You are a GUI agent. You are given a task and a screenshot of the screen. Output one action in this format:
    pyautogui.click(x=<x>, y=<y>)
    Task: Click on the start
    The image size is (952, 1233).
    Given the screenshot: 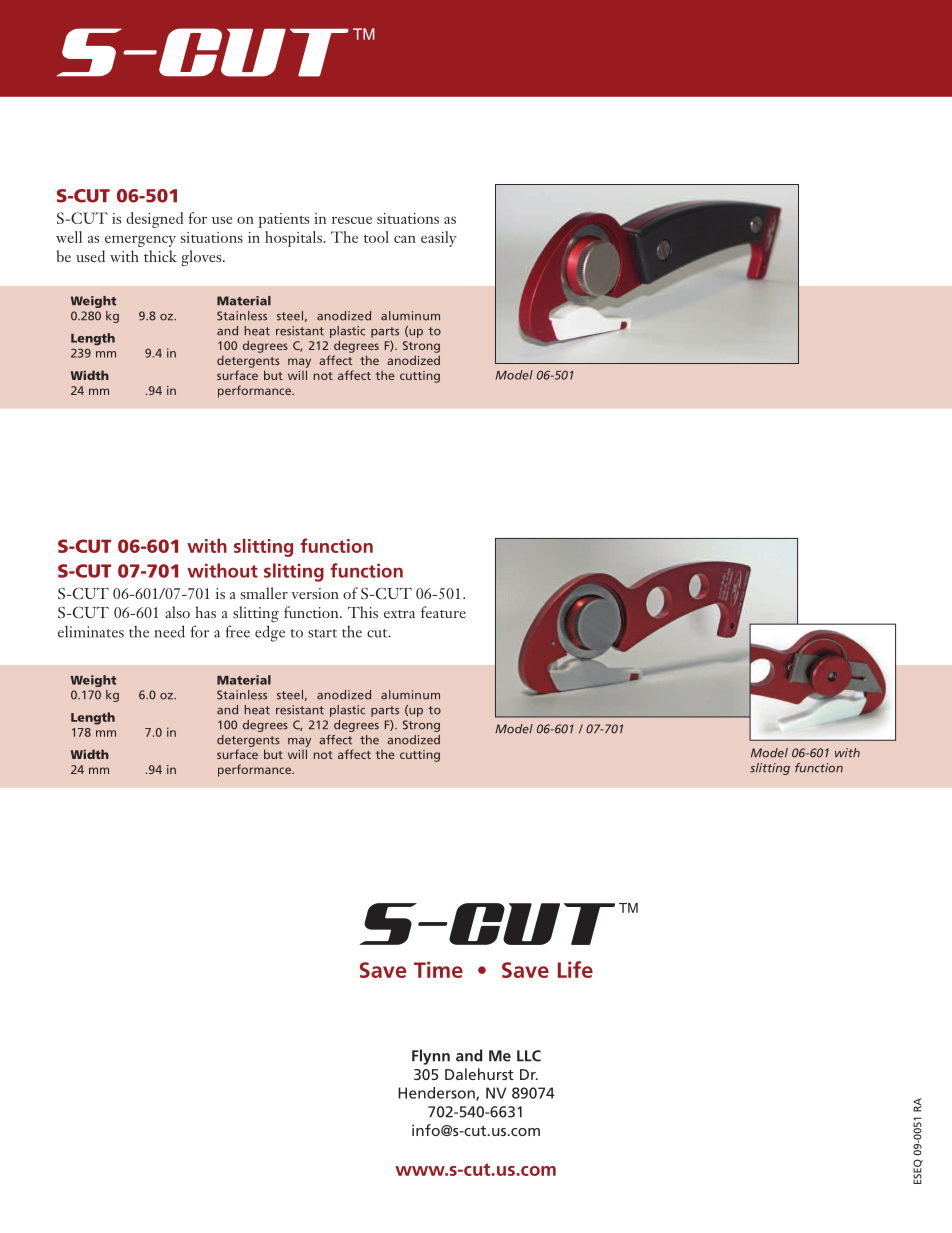 What is the action you would take?
    pyautogui.click(x=322, y=633)
